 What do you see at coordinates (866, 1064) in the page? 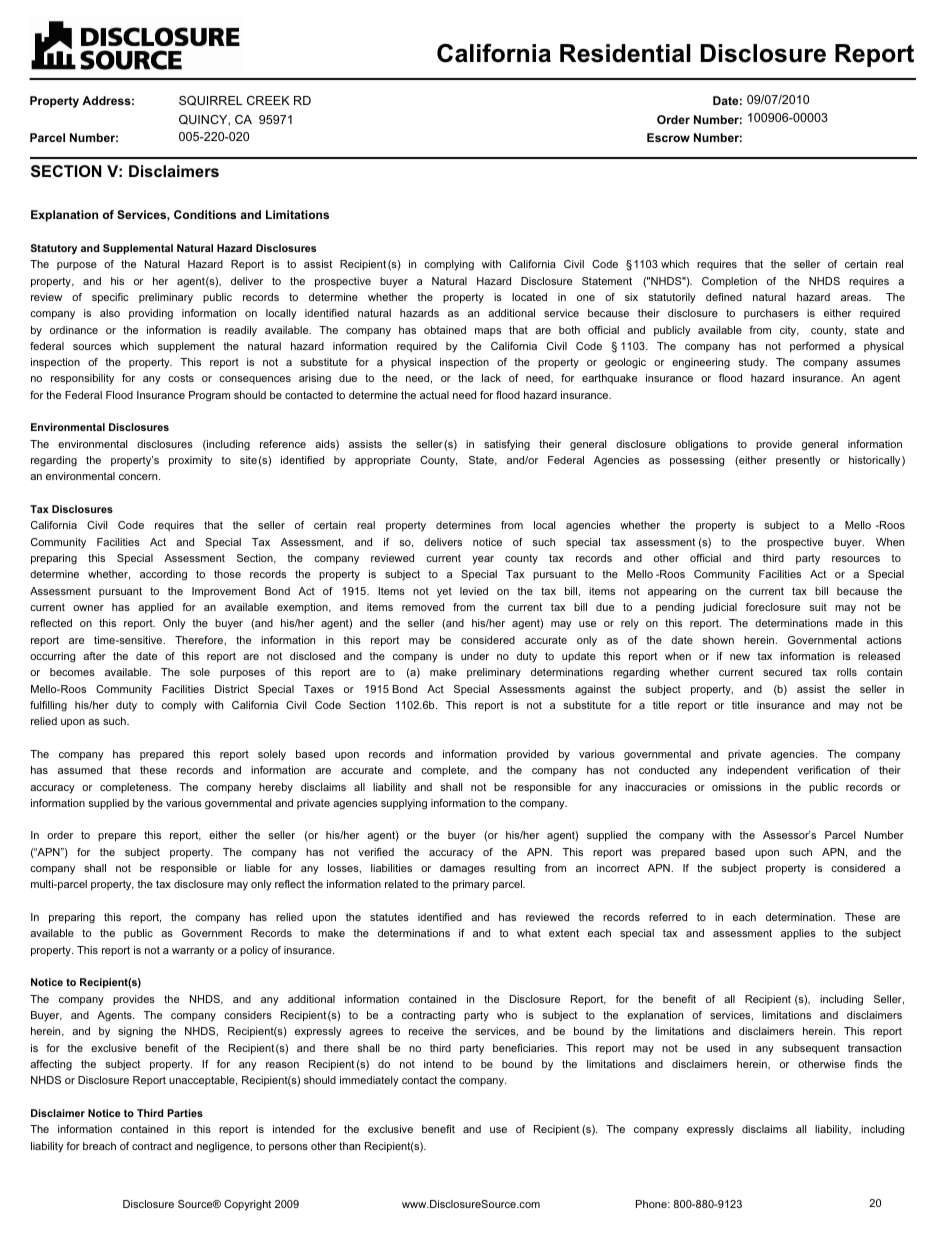
I see `finds` at bounding box center [866, 1064].
